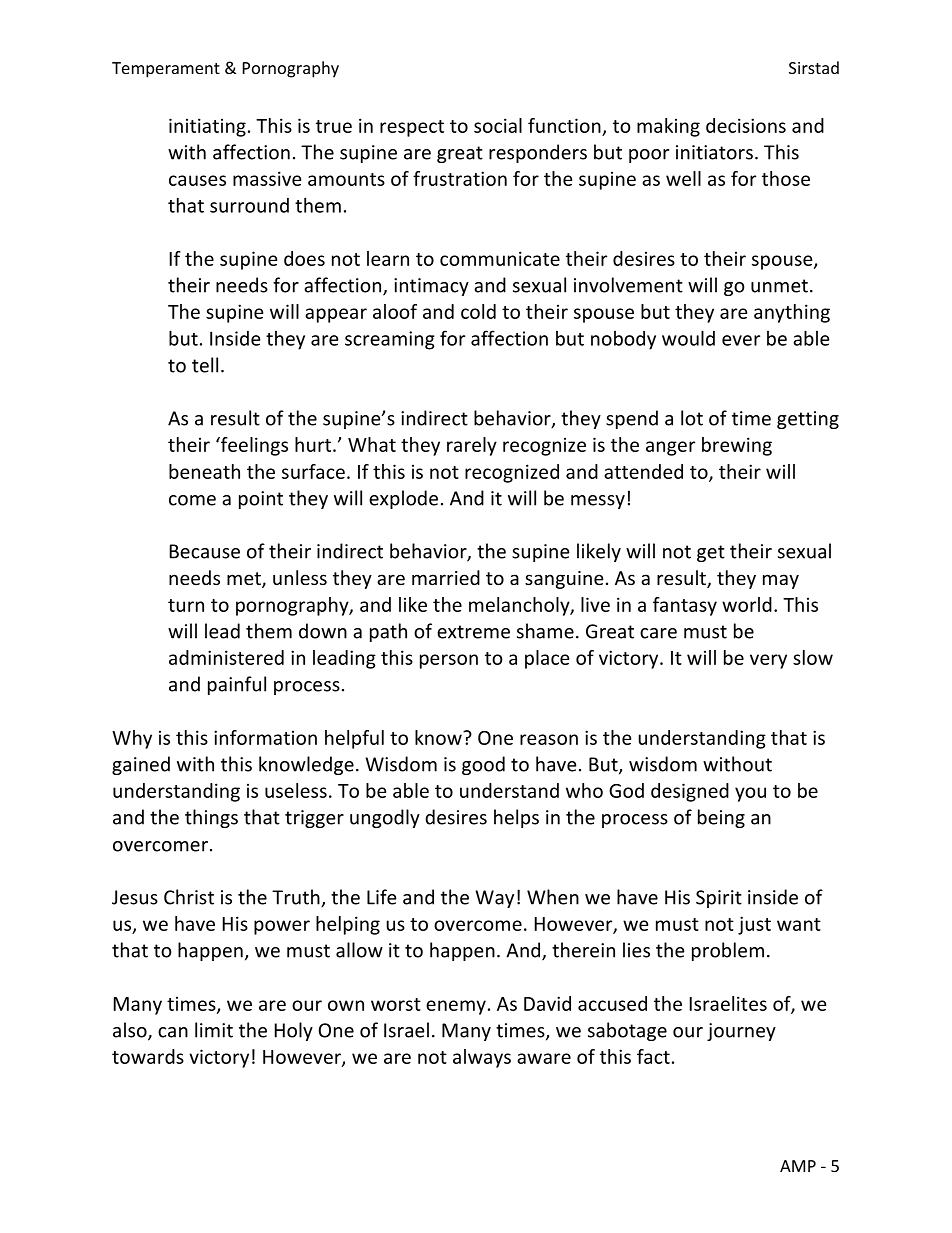 This screenshot has width=952, height=1233. I want to click on turn, so click(186, 605).
